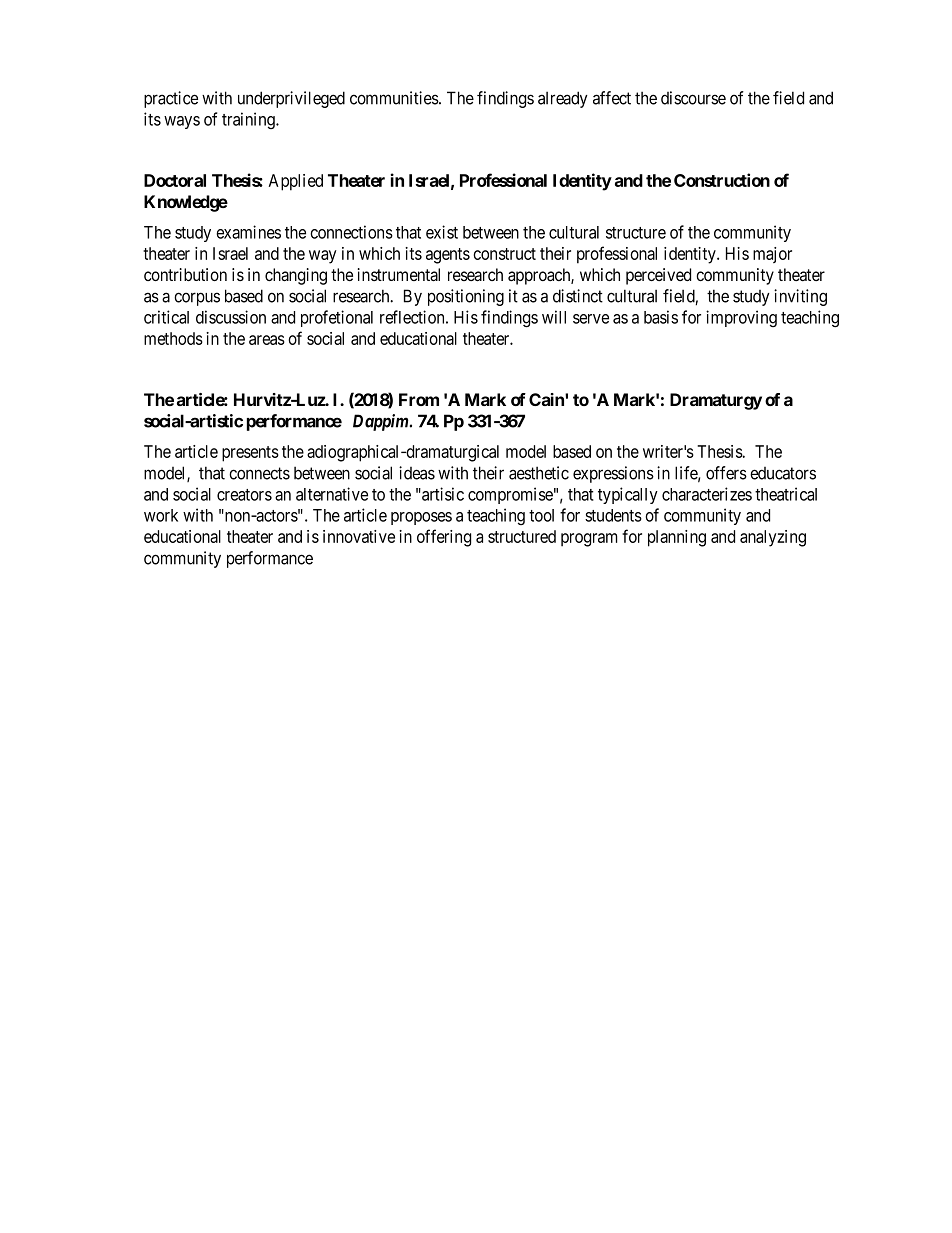 The height and width of the image is (1233, 952). I want to click on contribution, so click(185, 274).
